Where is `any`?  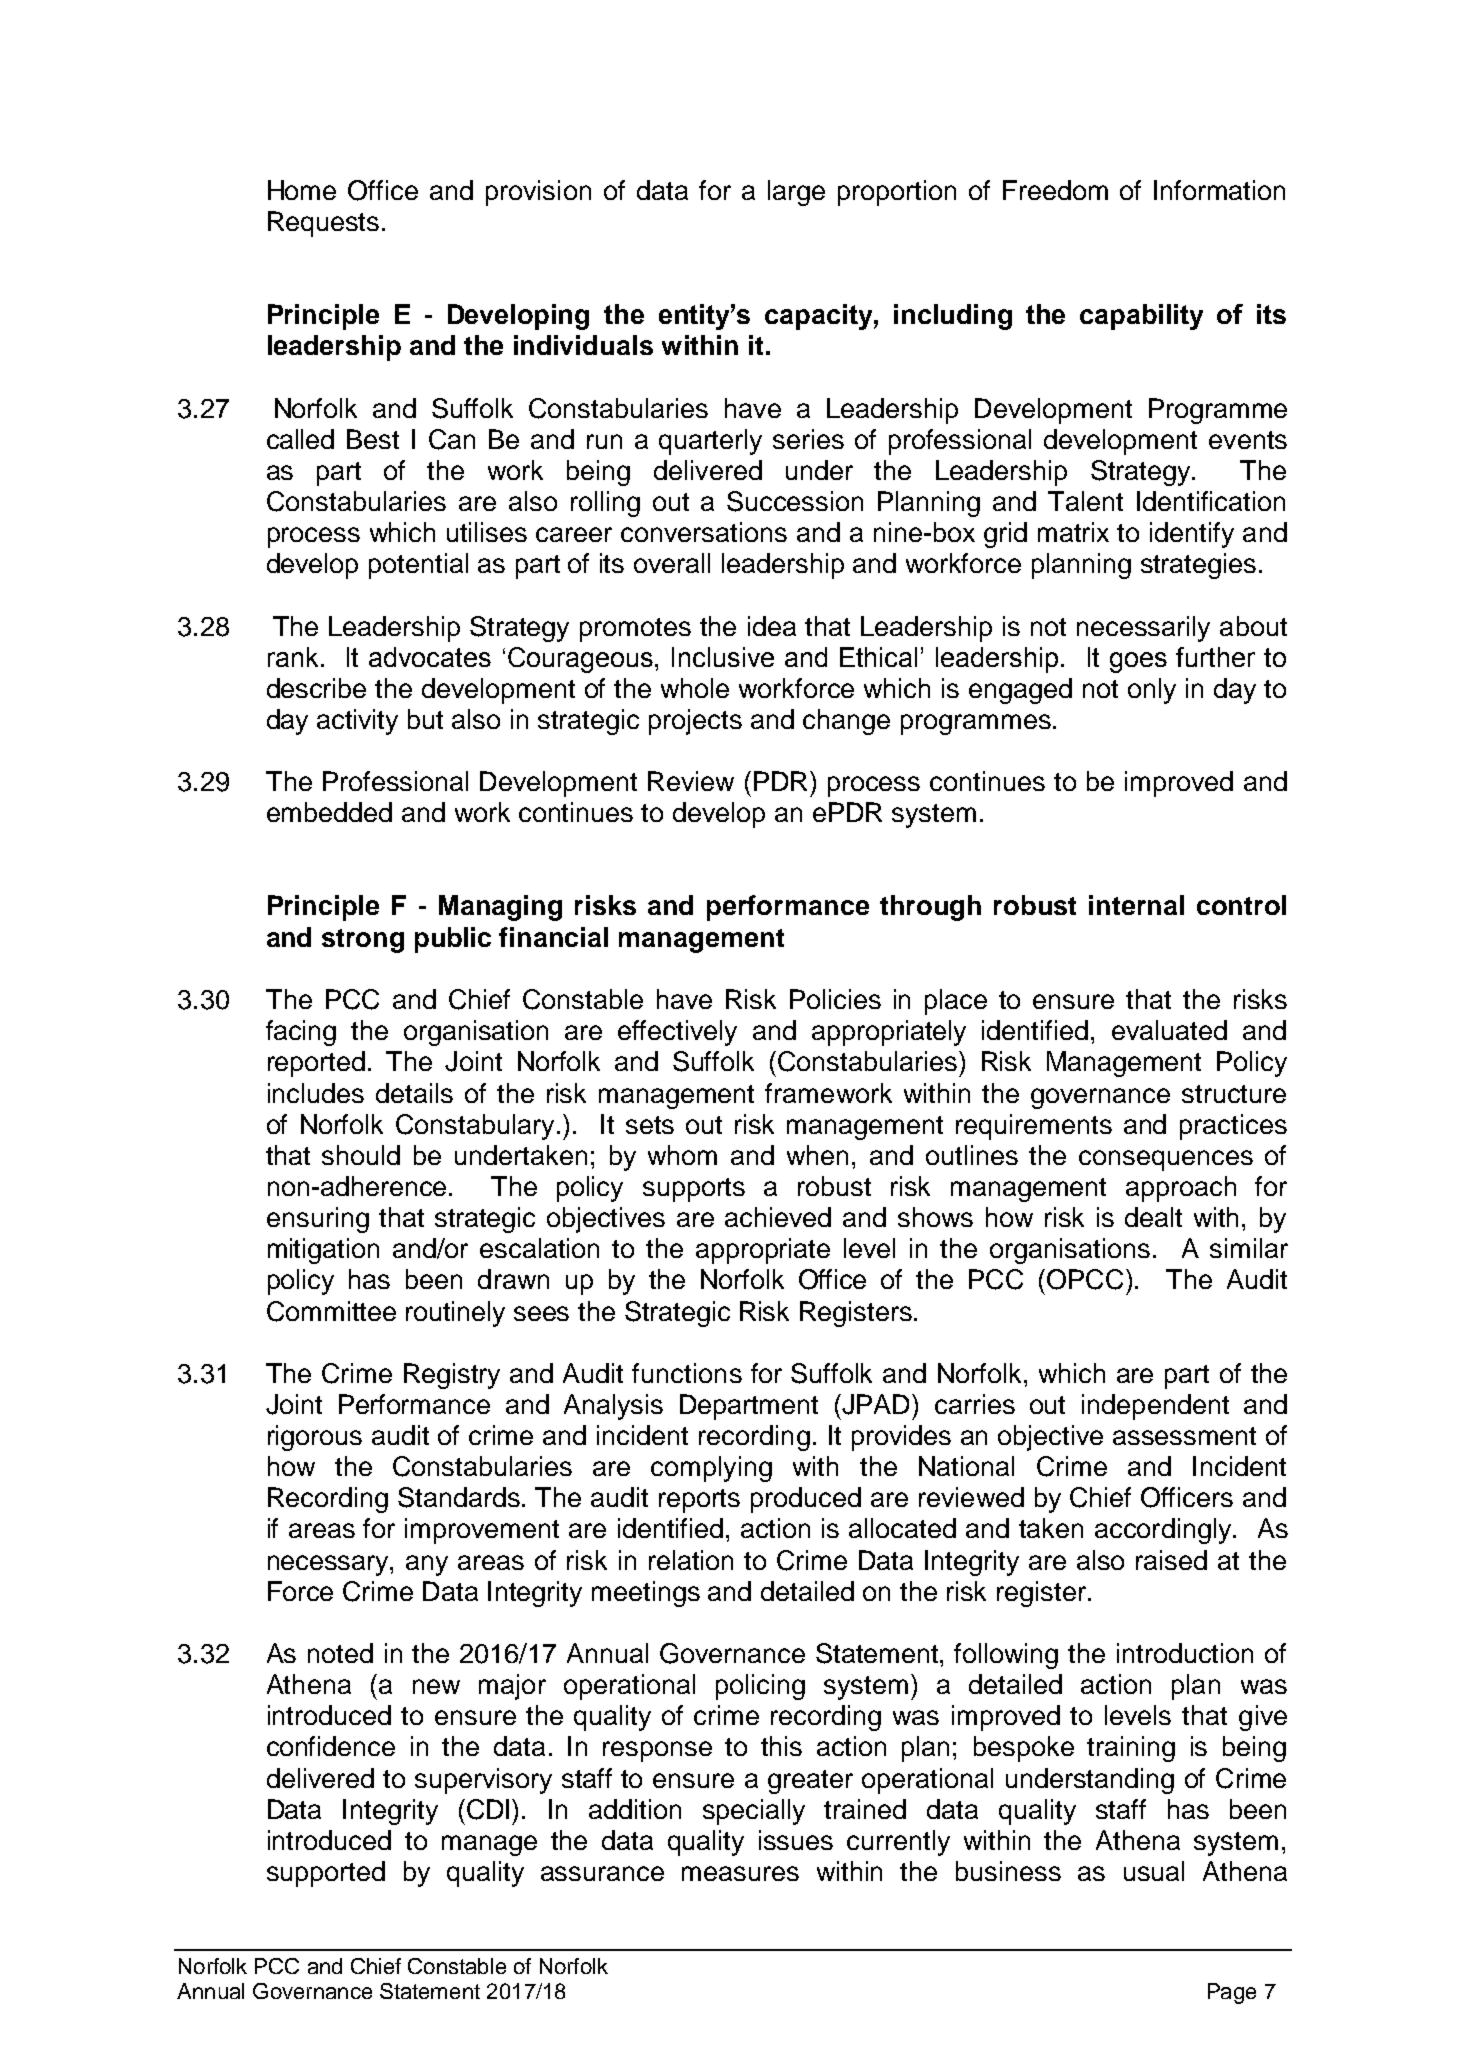
any is located at coordinates (427, 1565).
